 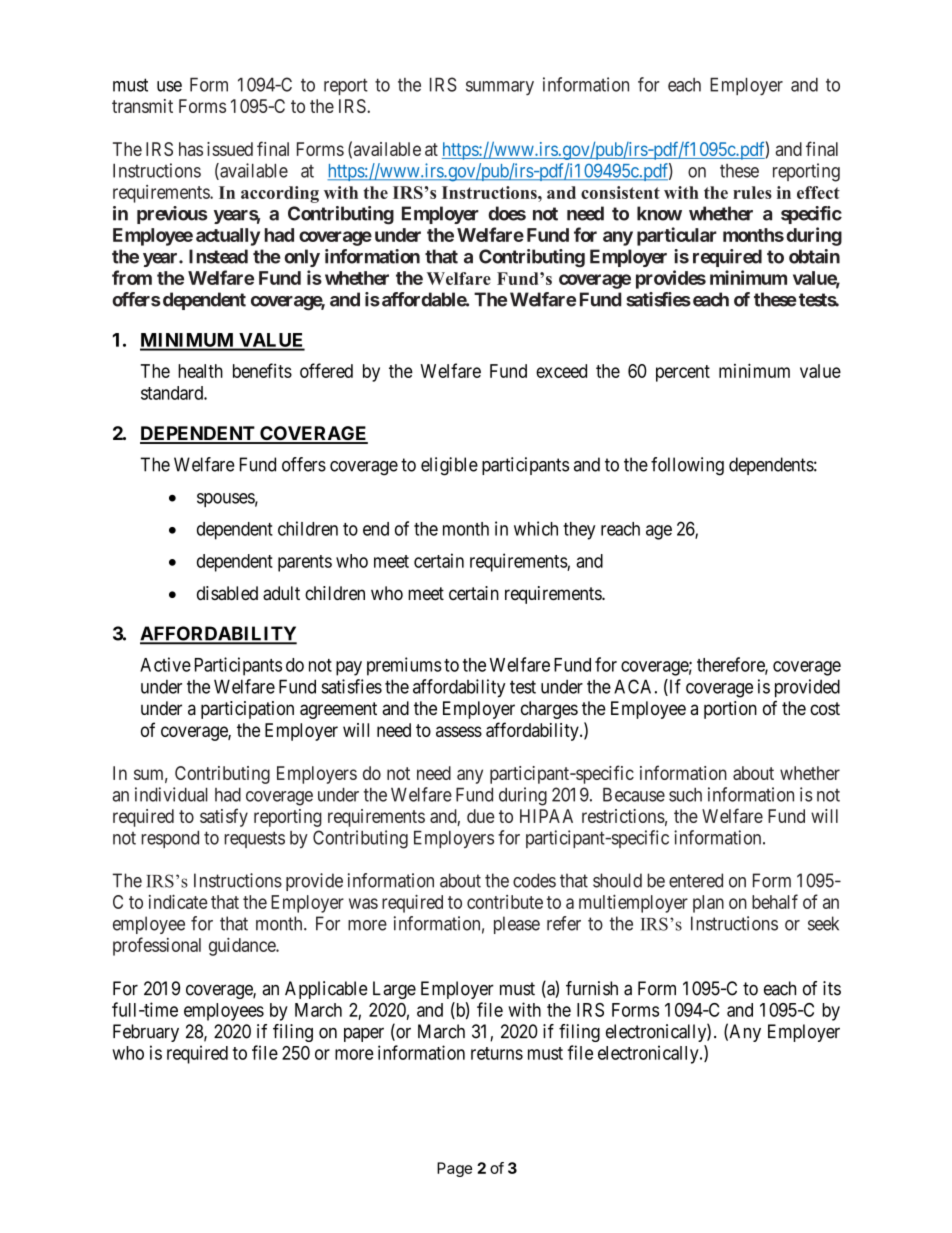 I want to click on disabled, so click(x=227, y=593).
